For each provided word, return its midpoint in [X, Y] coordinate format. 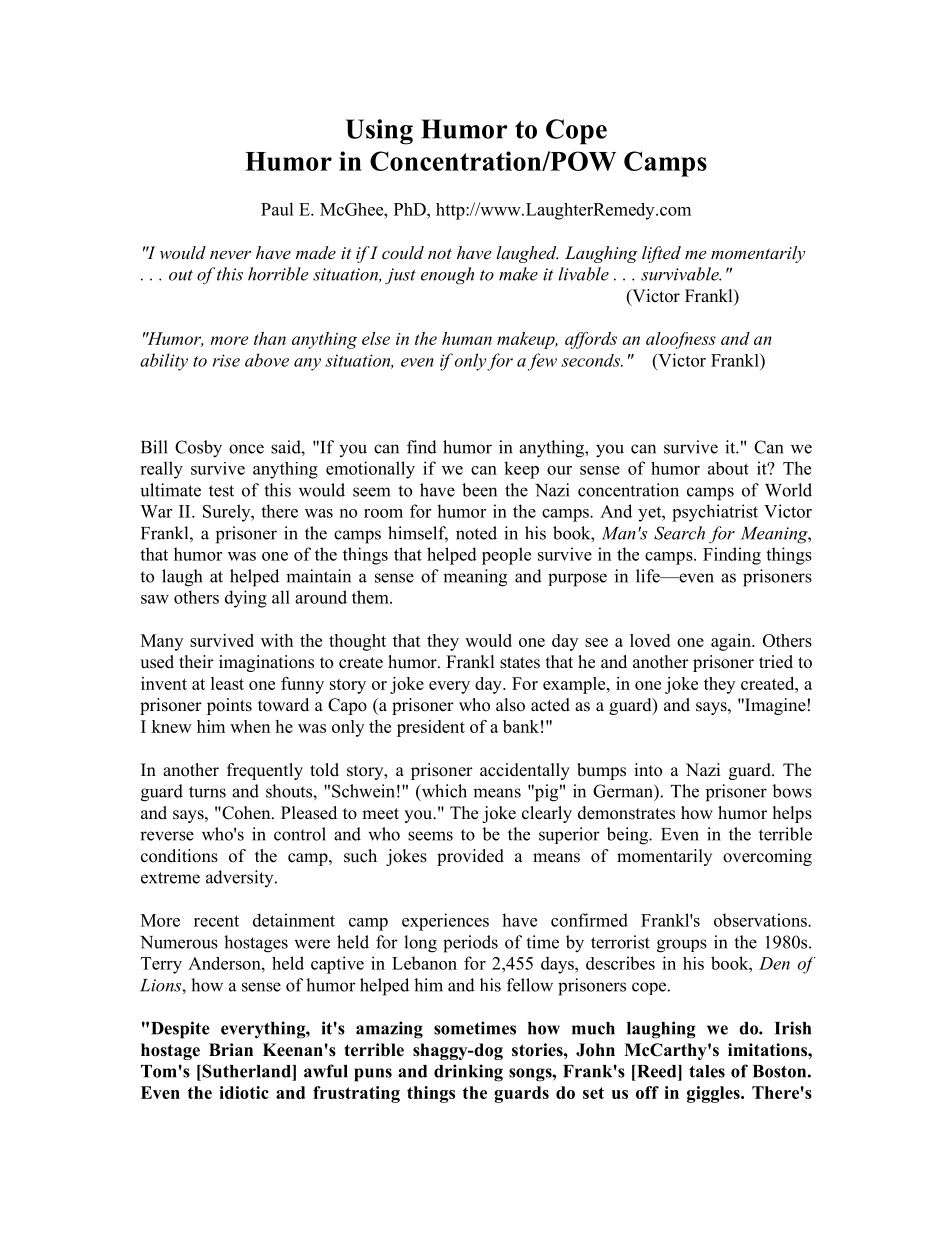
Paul [277, 209]
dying [246, 599]
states [520, 663]
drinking [468, 1073]
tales [707, 1071]
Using [379, 132]
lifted [661, 254]
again [732, 642]
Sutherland [246, 1071]
